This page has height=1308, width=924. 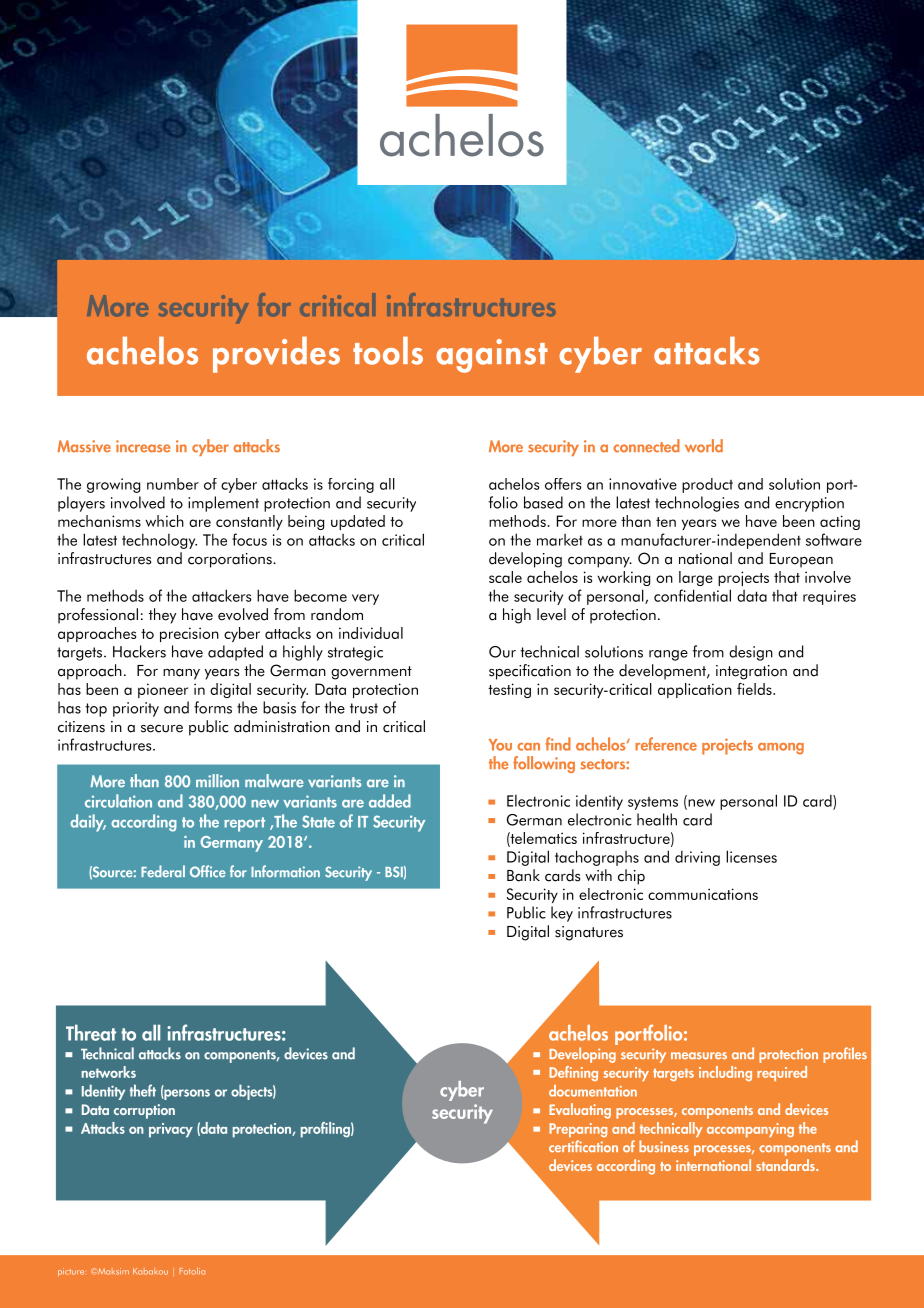 I want to click on confidential, so click(x=692, y=595).
